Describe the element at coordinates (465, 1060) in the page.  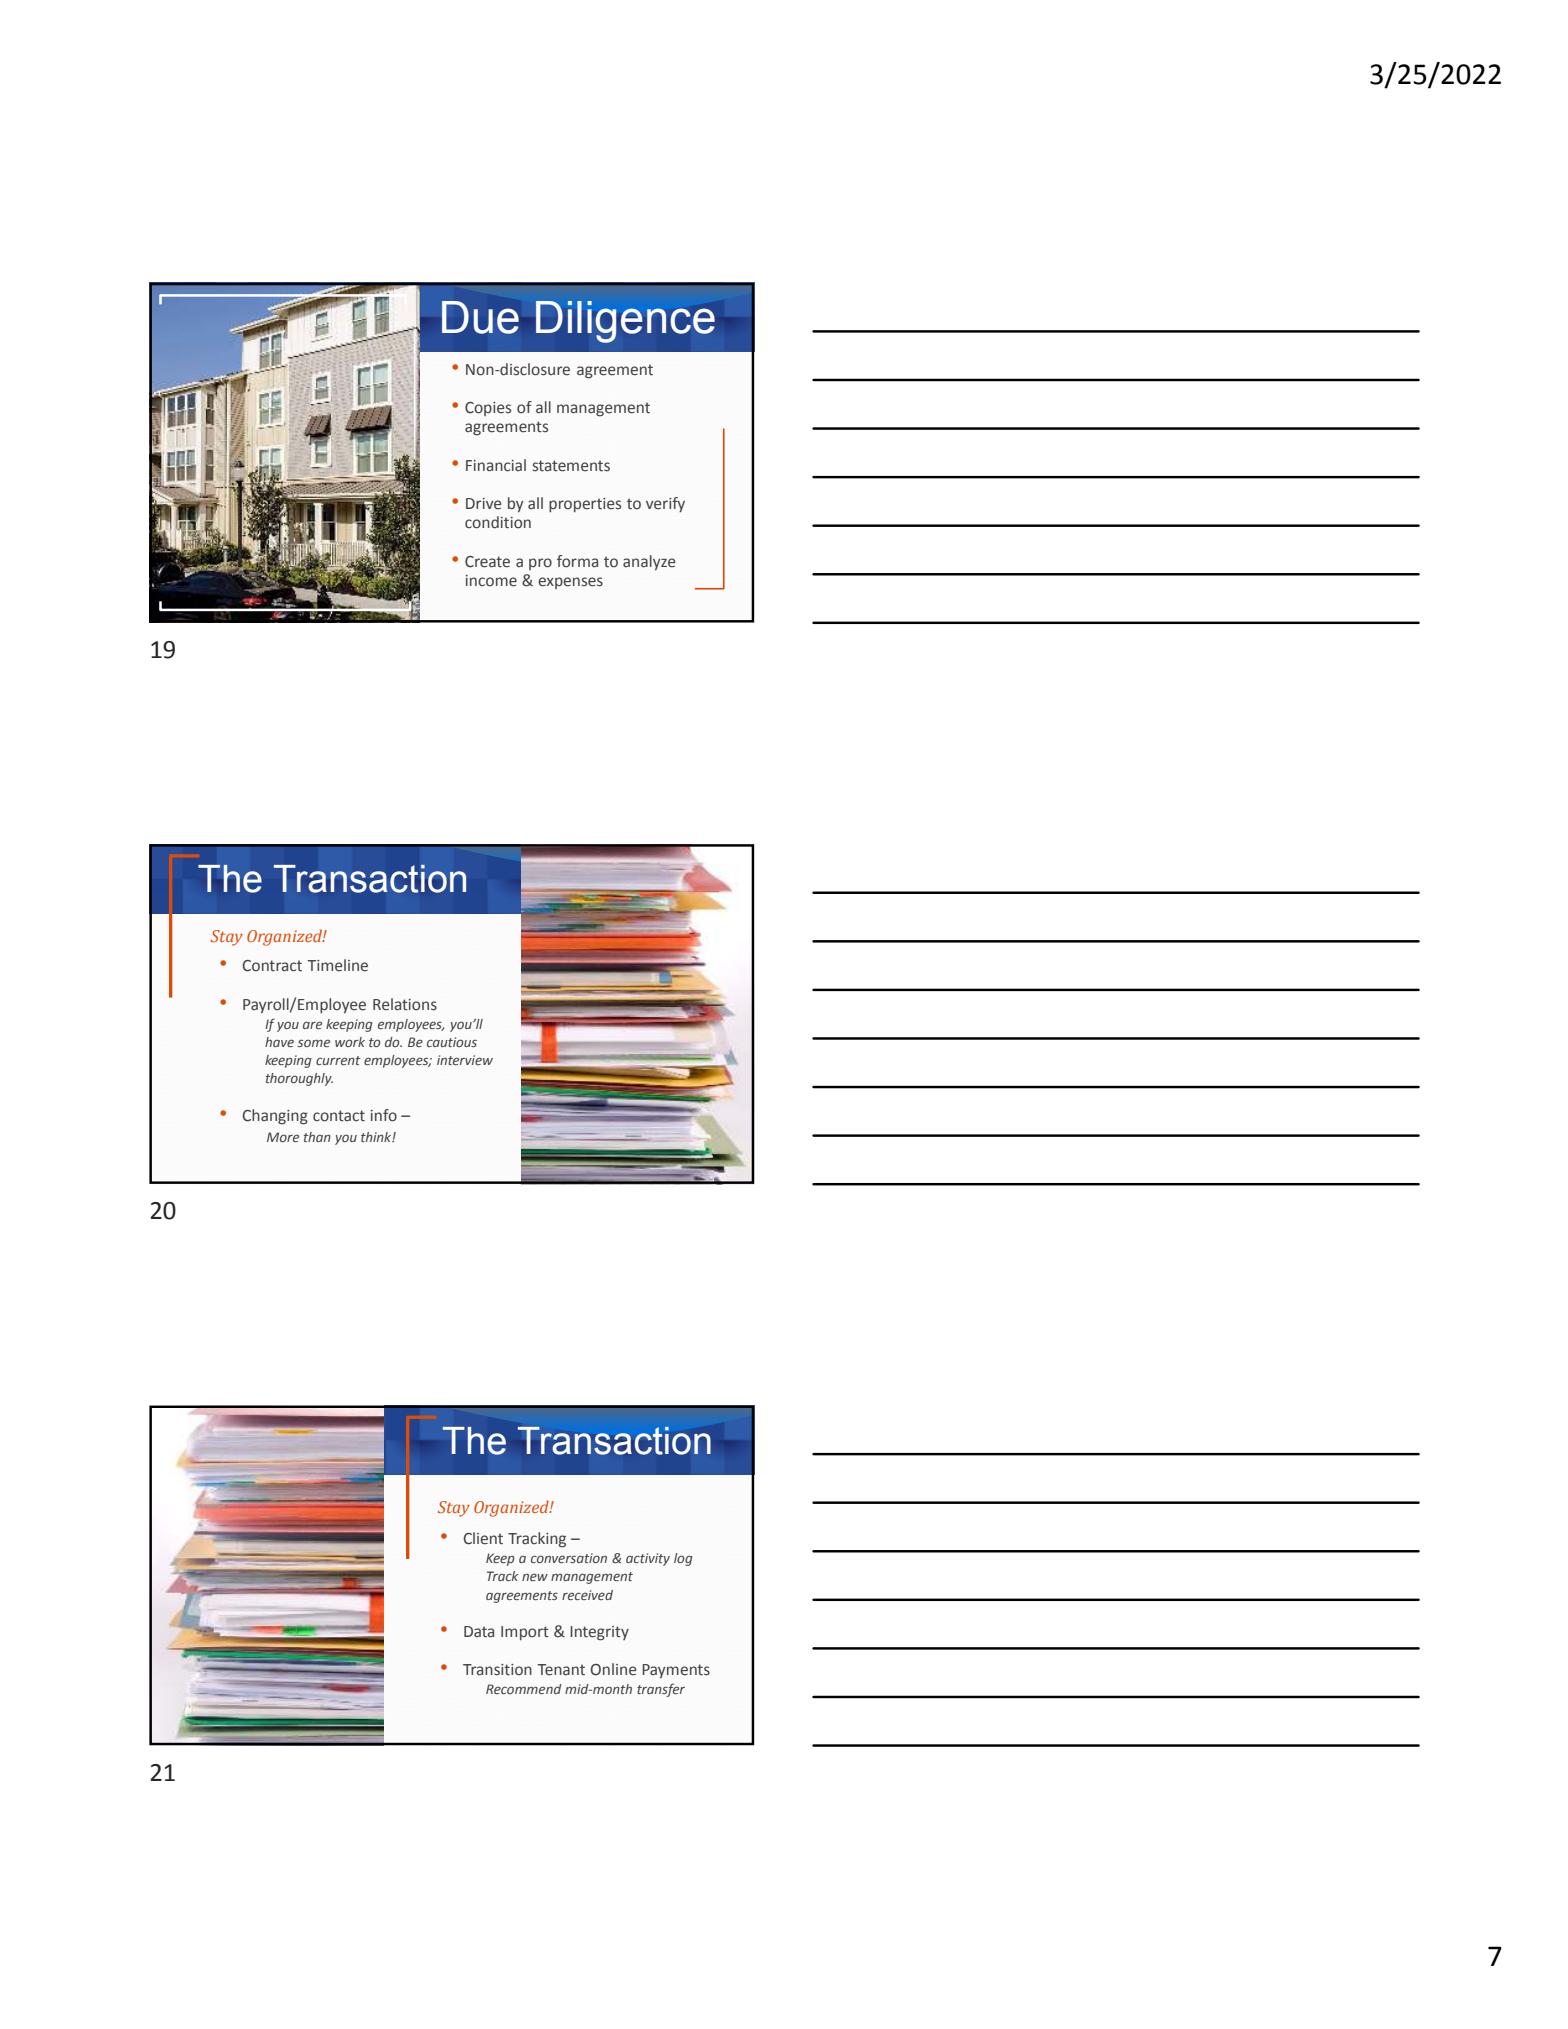
I see `interview` at that location.
